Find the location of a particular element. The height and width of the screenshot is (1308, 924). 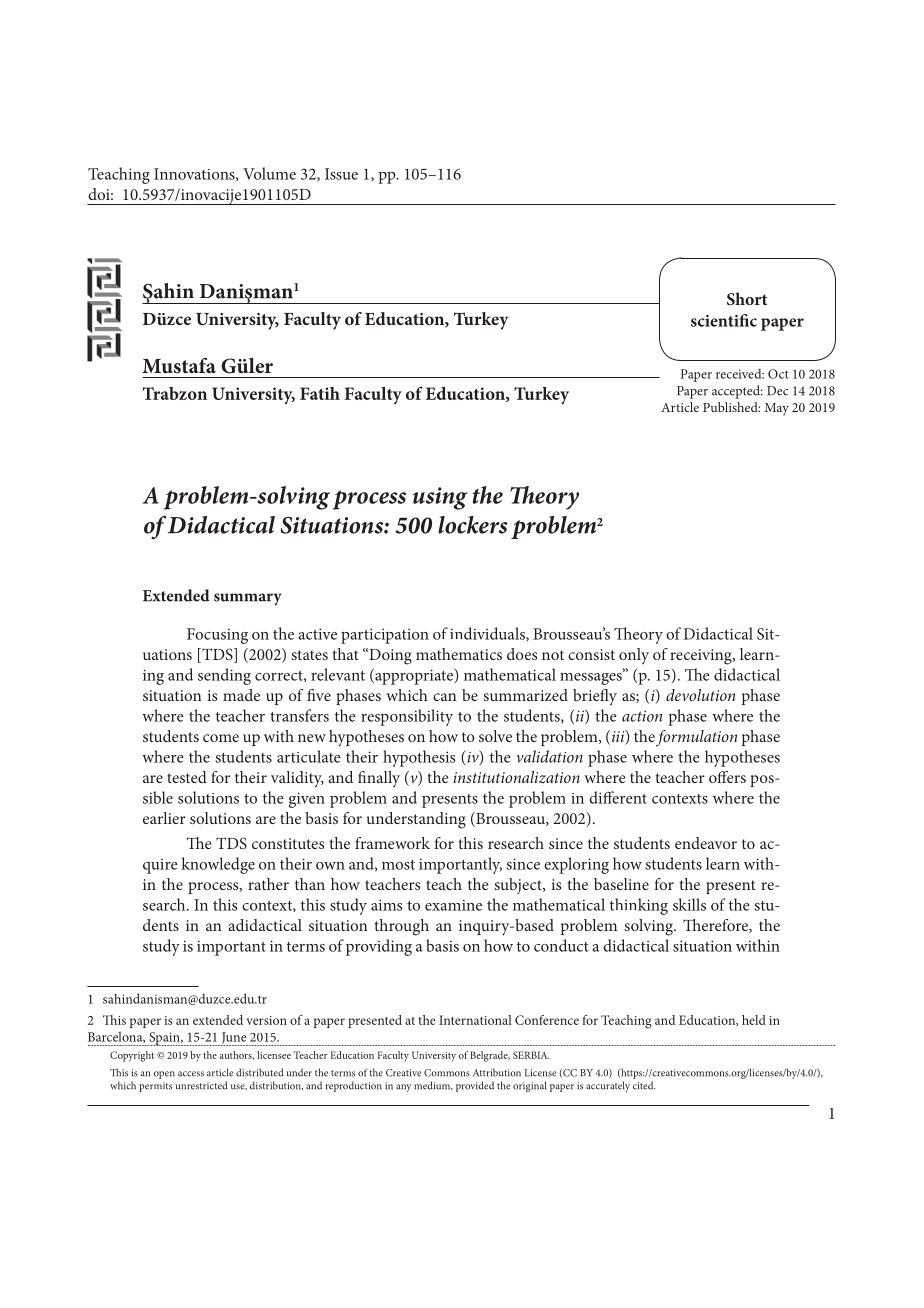

access is located at coordinates (191, 1074).
